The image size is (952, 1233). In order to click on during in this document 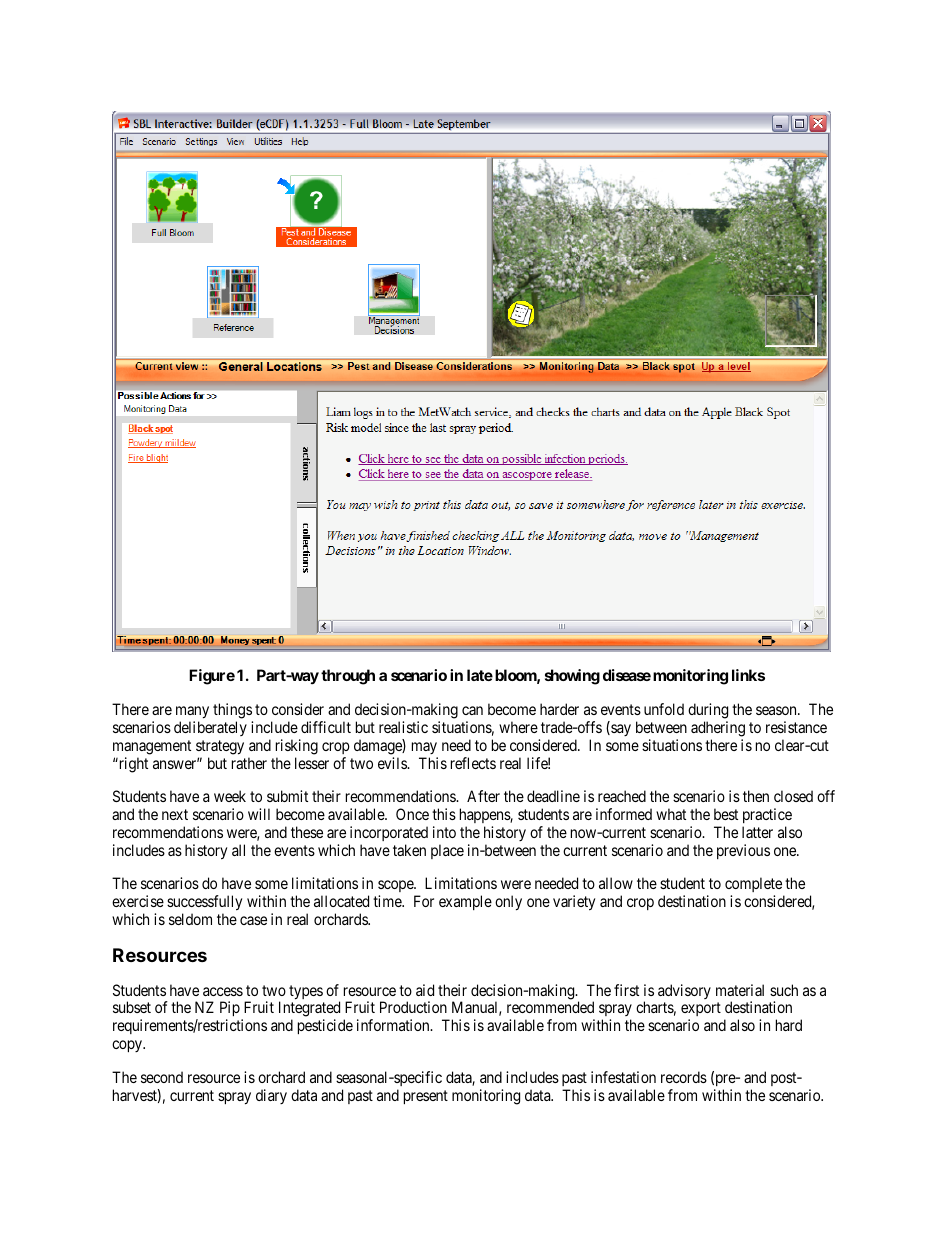, I will do `click(708, 711)`.
